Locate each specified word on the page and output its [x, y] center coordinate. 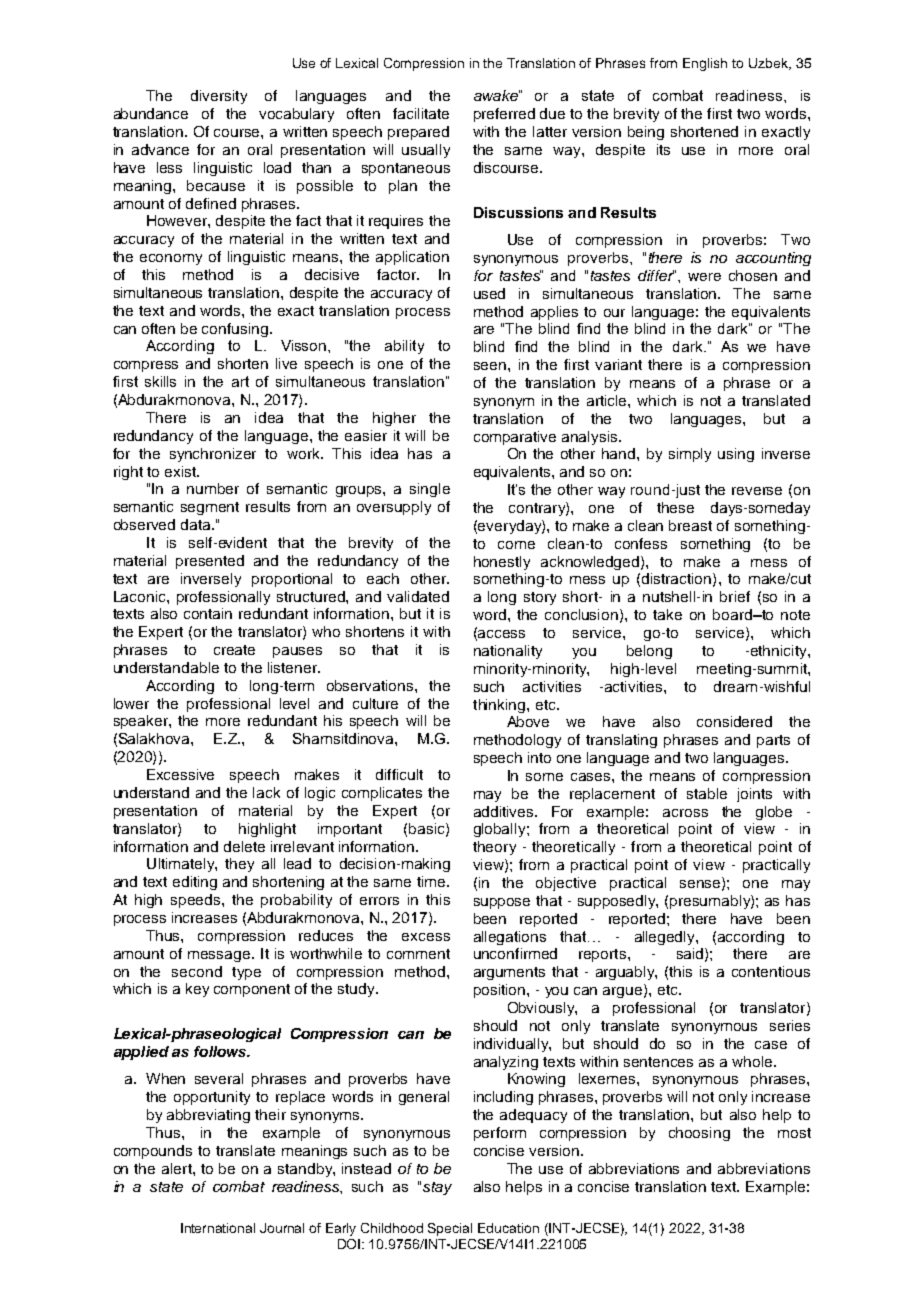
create [234, 650]
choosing [699, 1134]
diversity [219, 97]
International [218, 1228]
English [705, 64]
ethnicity [778, 652]
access [501, 634]
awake [497, 95]
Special [450, 1229]
